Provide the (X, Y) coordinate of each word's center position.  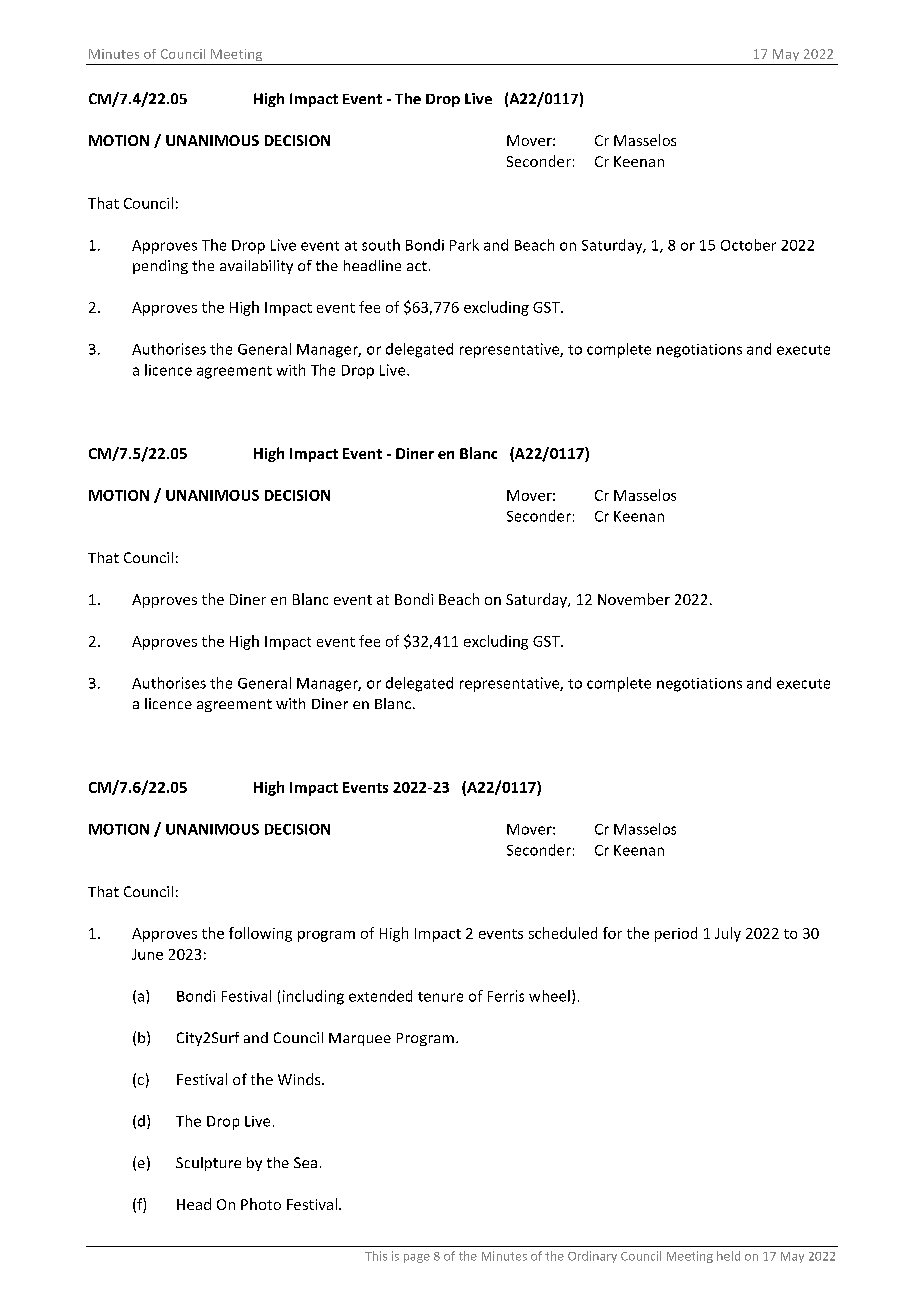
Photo (261, 1204)
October (748, 245)
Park (464, 245)
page (417, 1258)
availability (256, 267)
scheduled (563, 933)
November (634, 599)
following (260, 934)
